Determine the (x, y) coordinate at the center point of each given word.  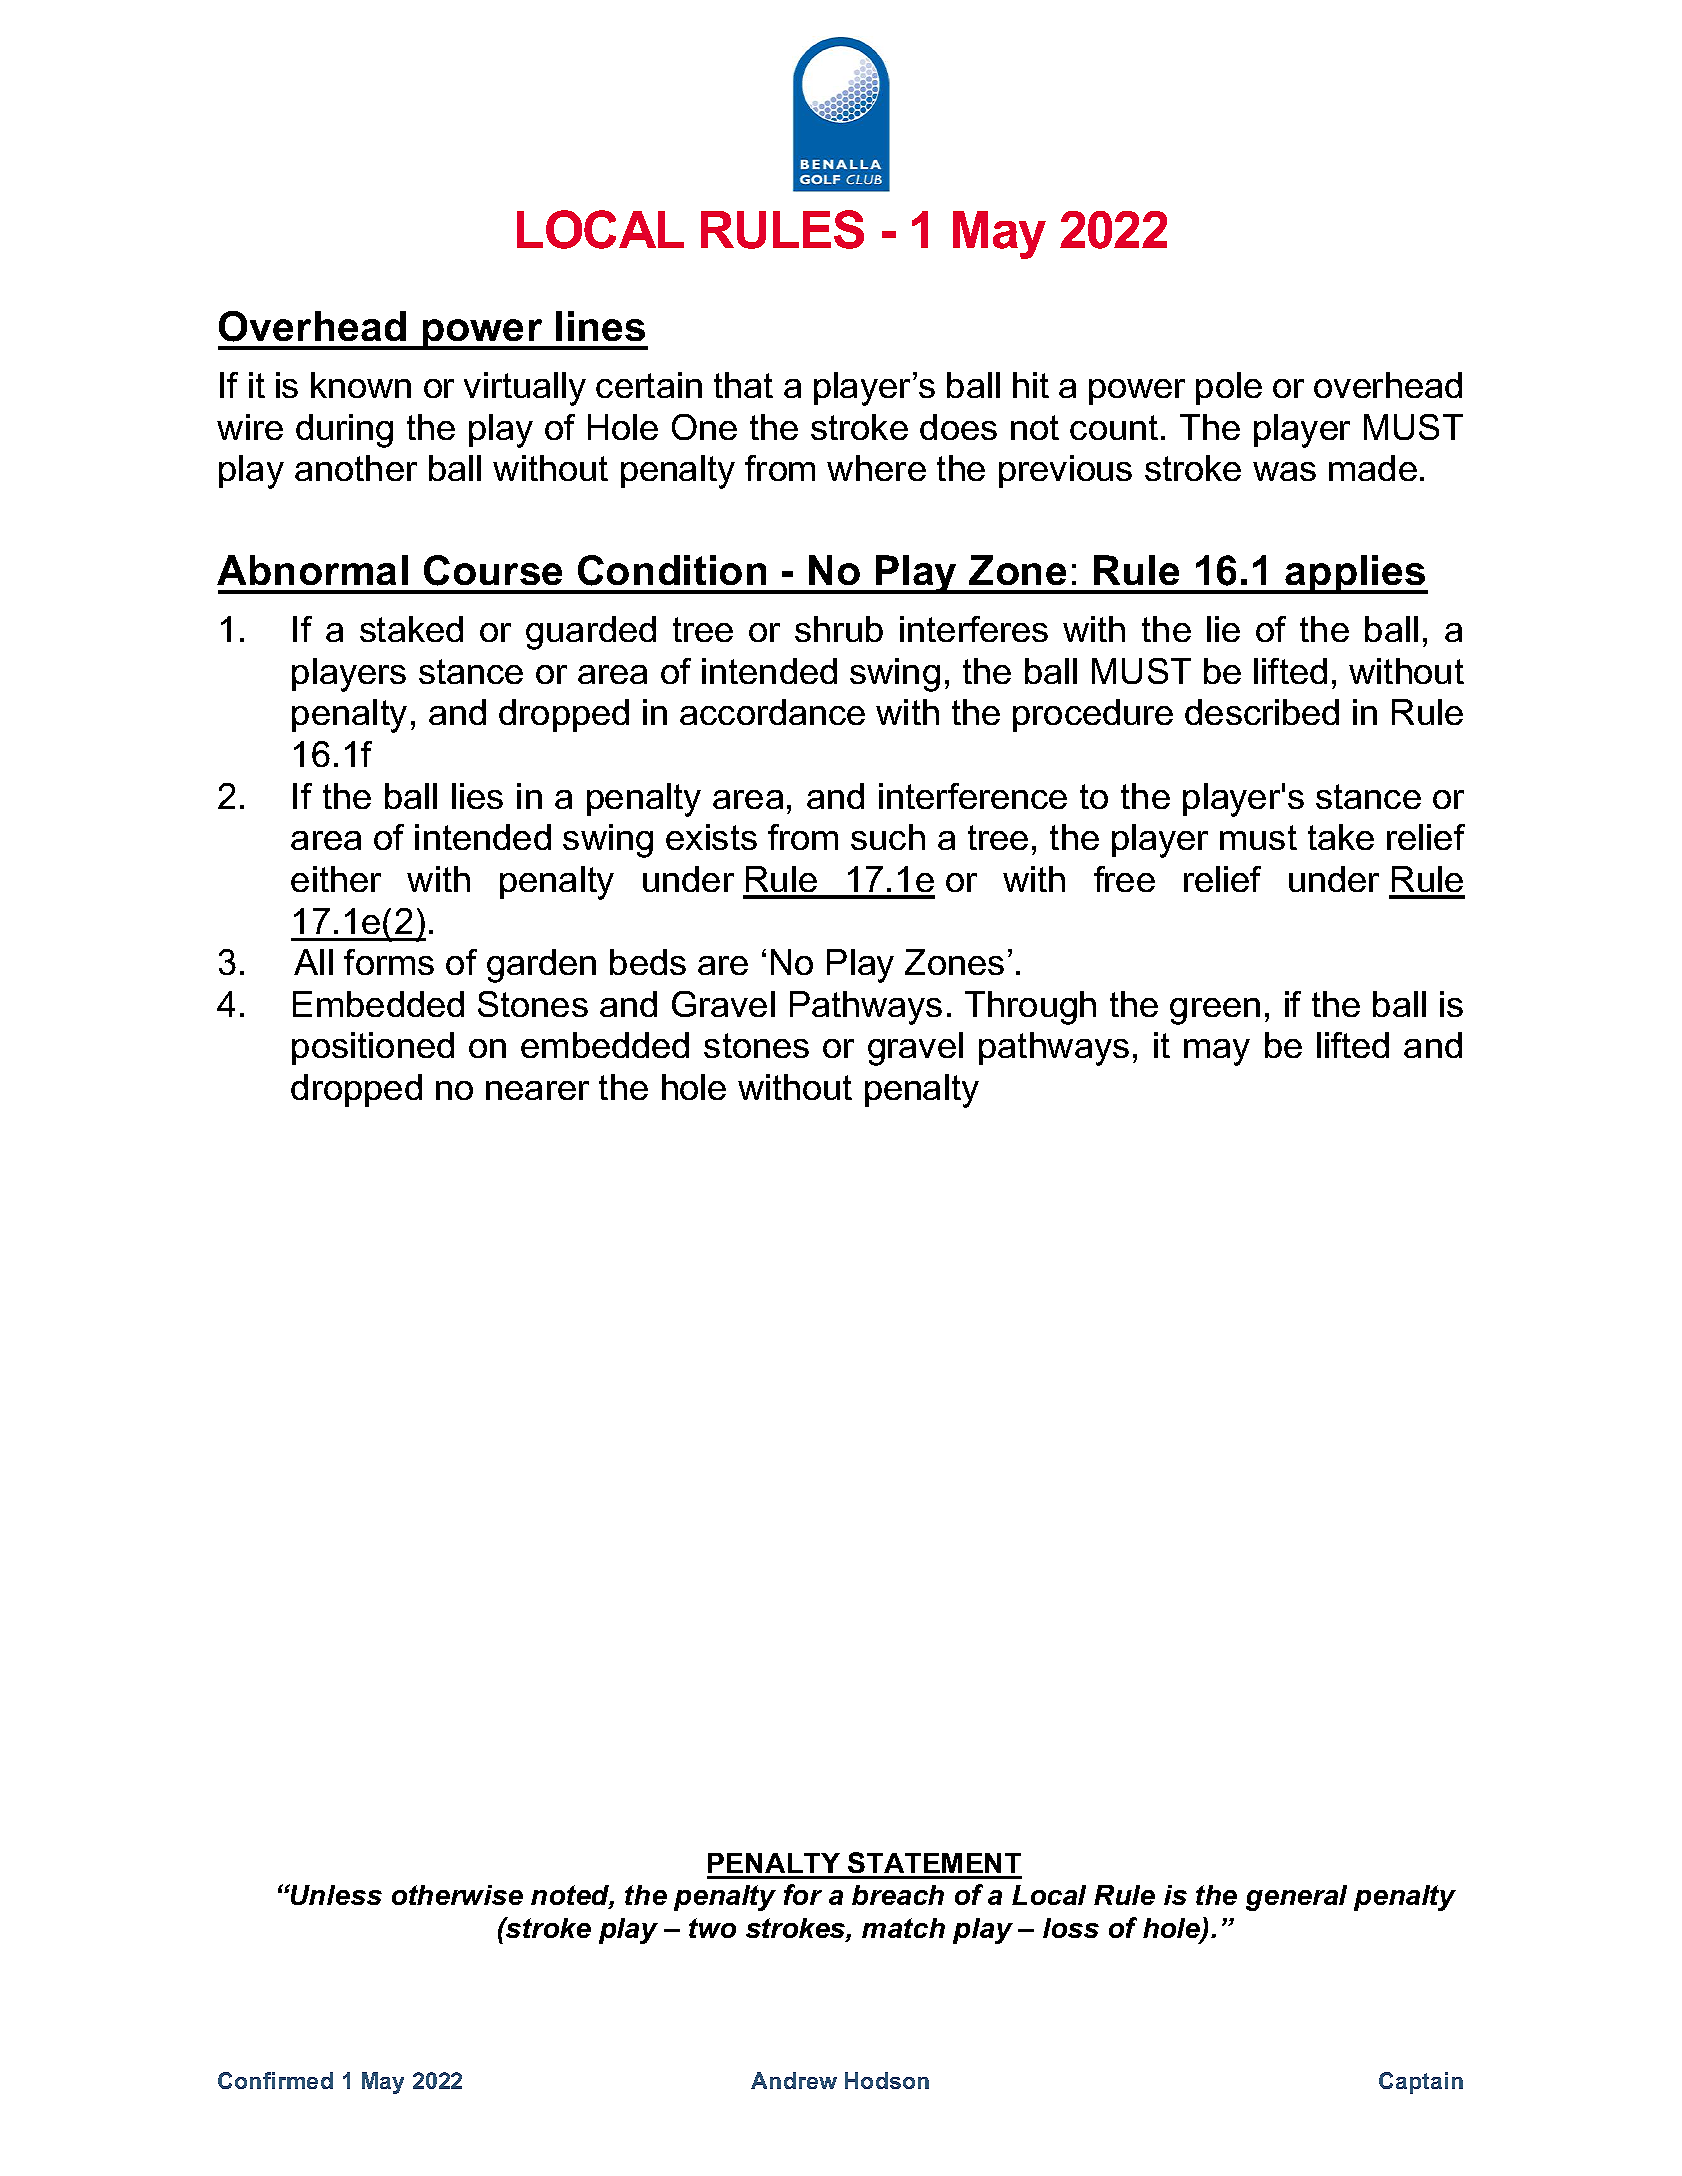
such (888, 837)
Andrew (794, 2080)
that (743, 385)
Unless (335, 1894)
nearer (537, 1090)
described (1262, 712)
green (1215, 1011)
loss (1071, 1928)
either (336, 879)
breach (898, 1895)
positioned (373, 1048)
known (361, 385)
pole (1229, 388)
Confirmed (275, 2080)
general (1296, 1898)
